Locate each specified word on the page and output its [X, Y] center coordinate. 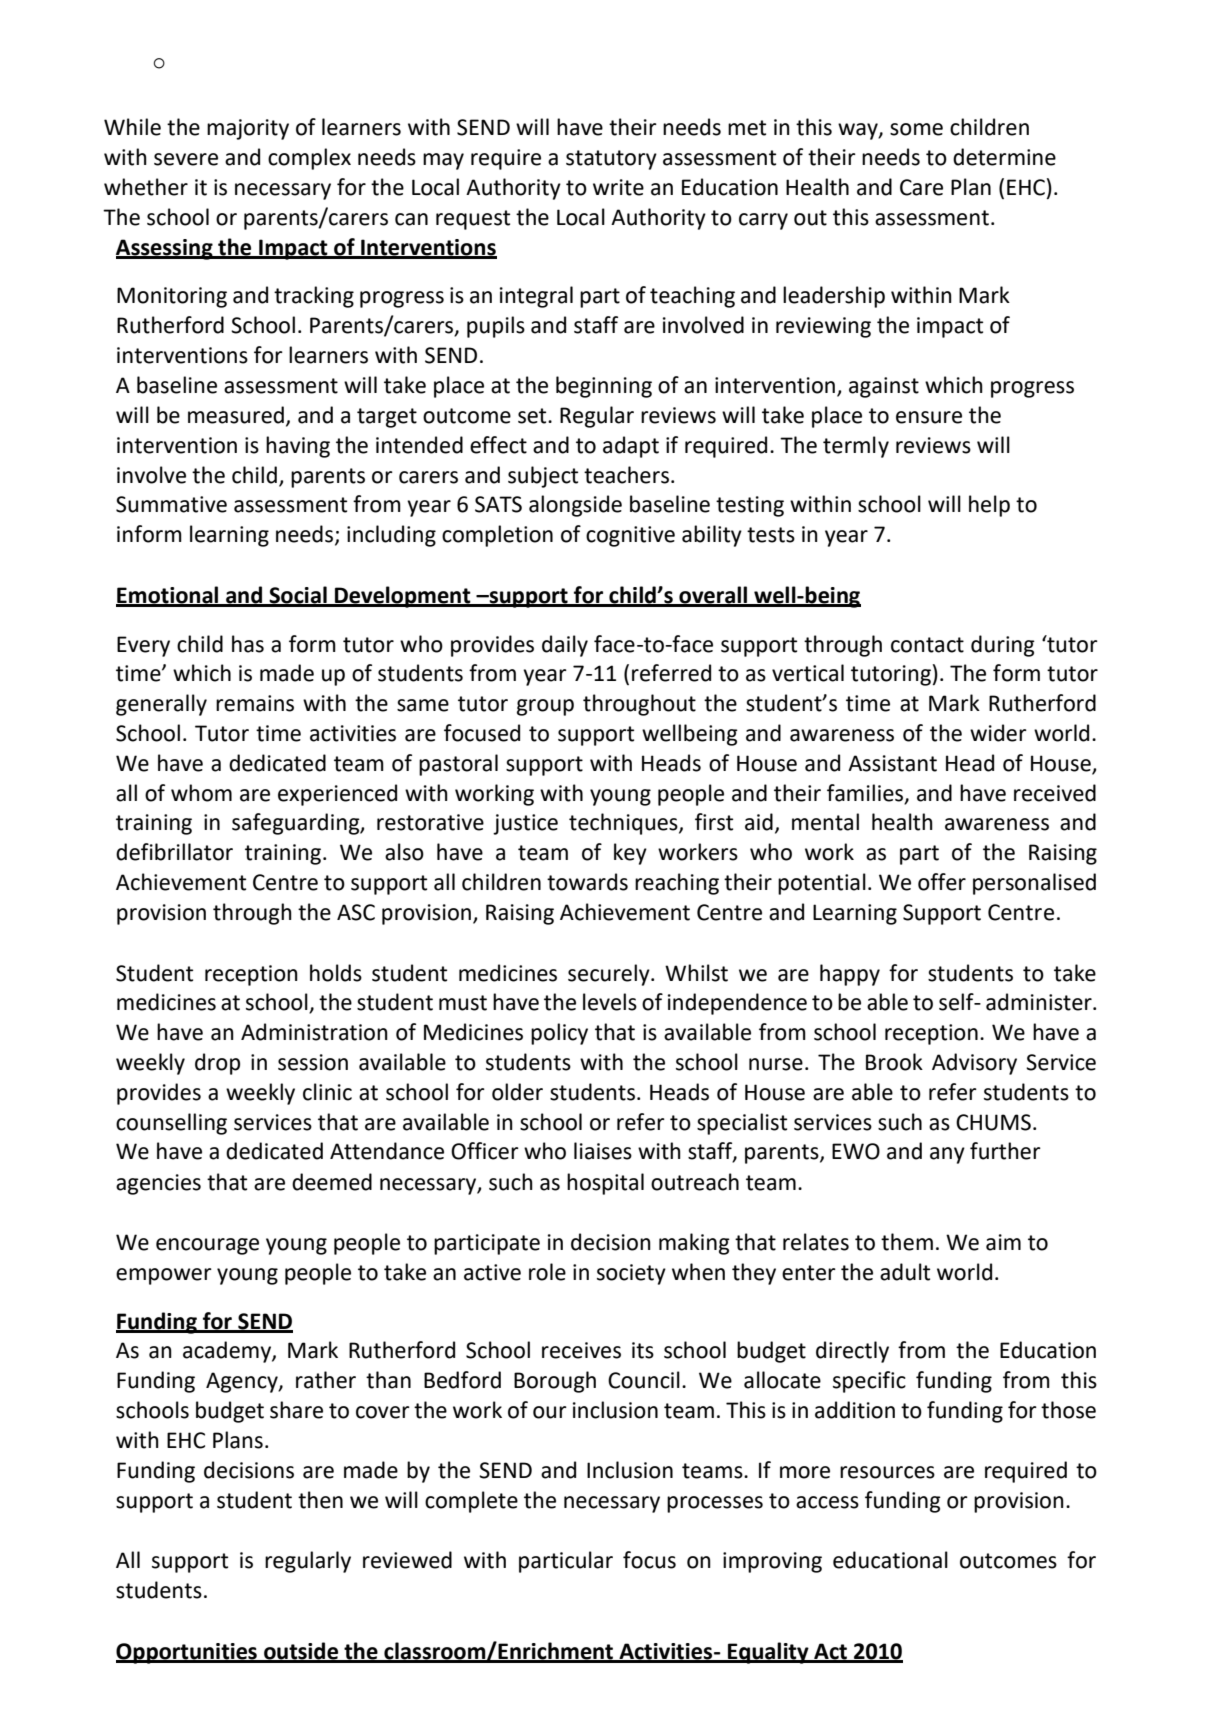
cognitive [630, 536]
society [631, 1274]
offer [942, 882]
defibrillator [174, 852]
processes [715, 1504]
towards [587, 882]
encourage [207, 1246]
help [989, 506]
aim [1003, 1242]
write [618, 187]
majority [248, 129]
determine [1004, 157]
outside [301, 1652]
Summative [171, 504]
